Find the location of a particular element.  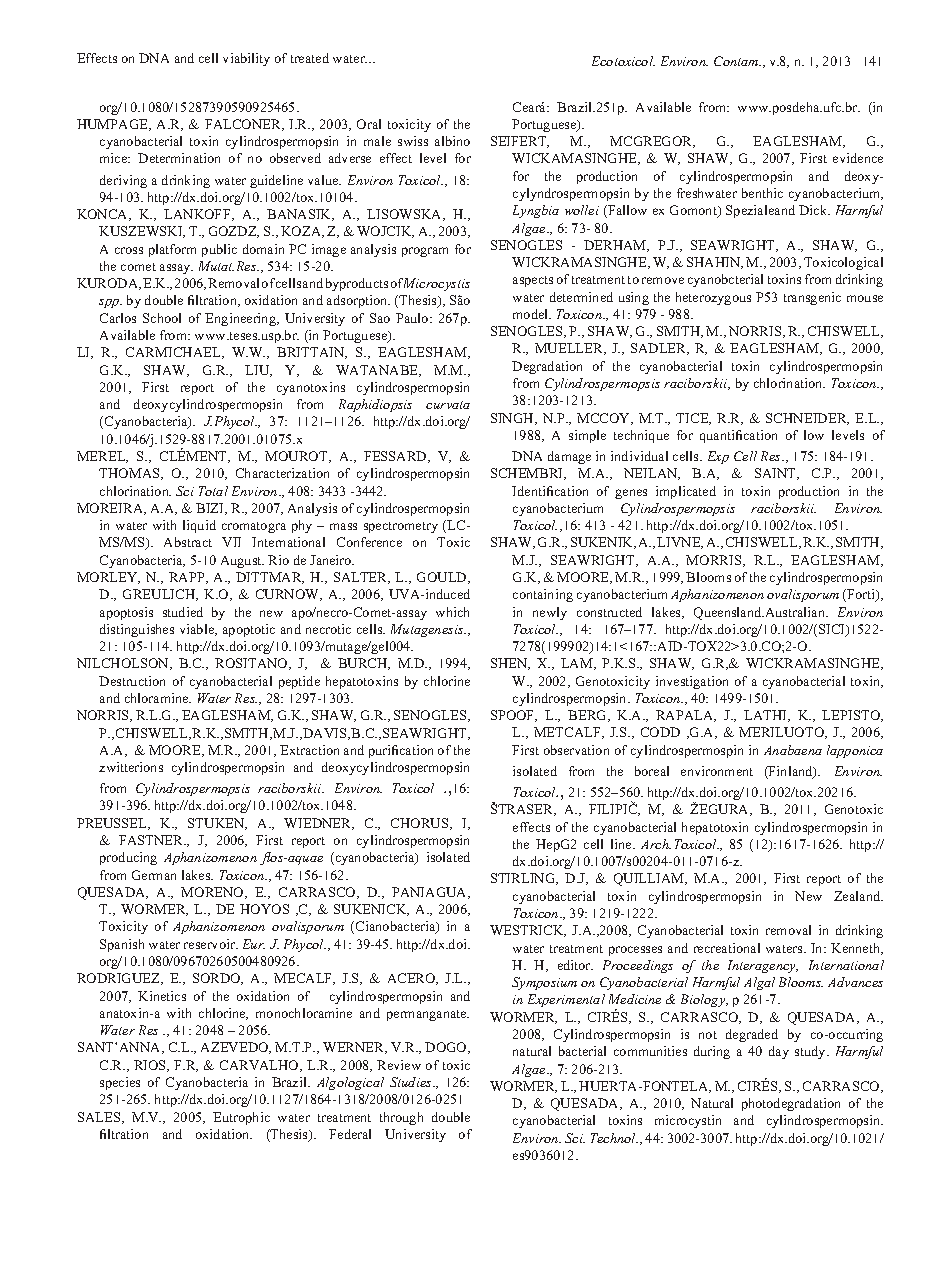

studied is located at coordinates (183, 612).
